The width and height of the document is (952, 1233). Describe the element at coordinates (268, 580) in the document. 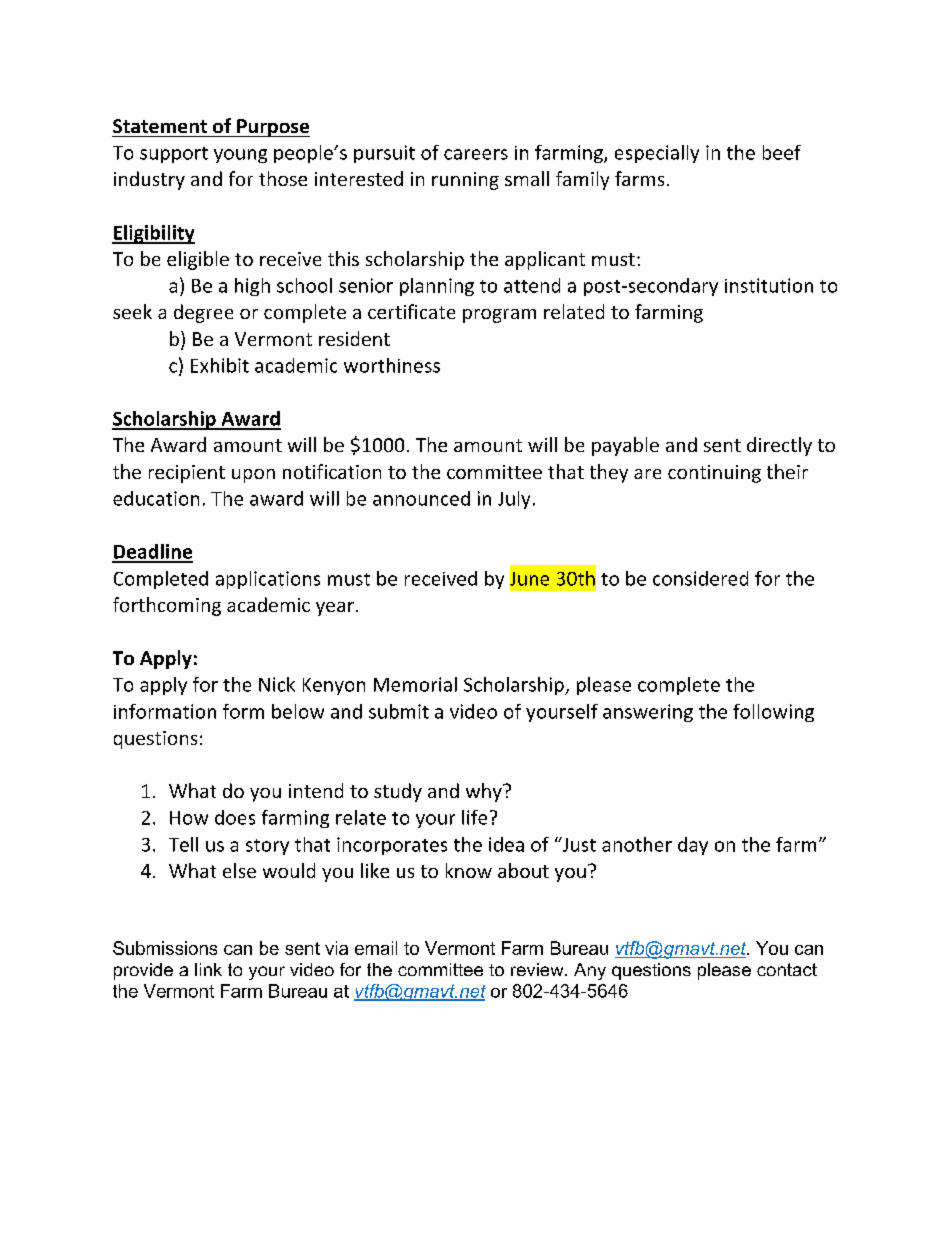

I see `applications` at that location.
